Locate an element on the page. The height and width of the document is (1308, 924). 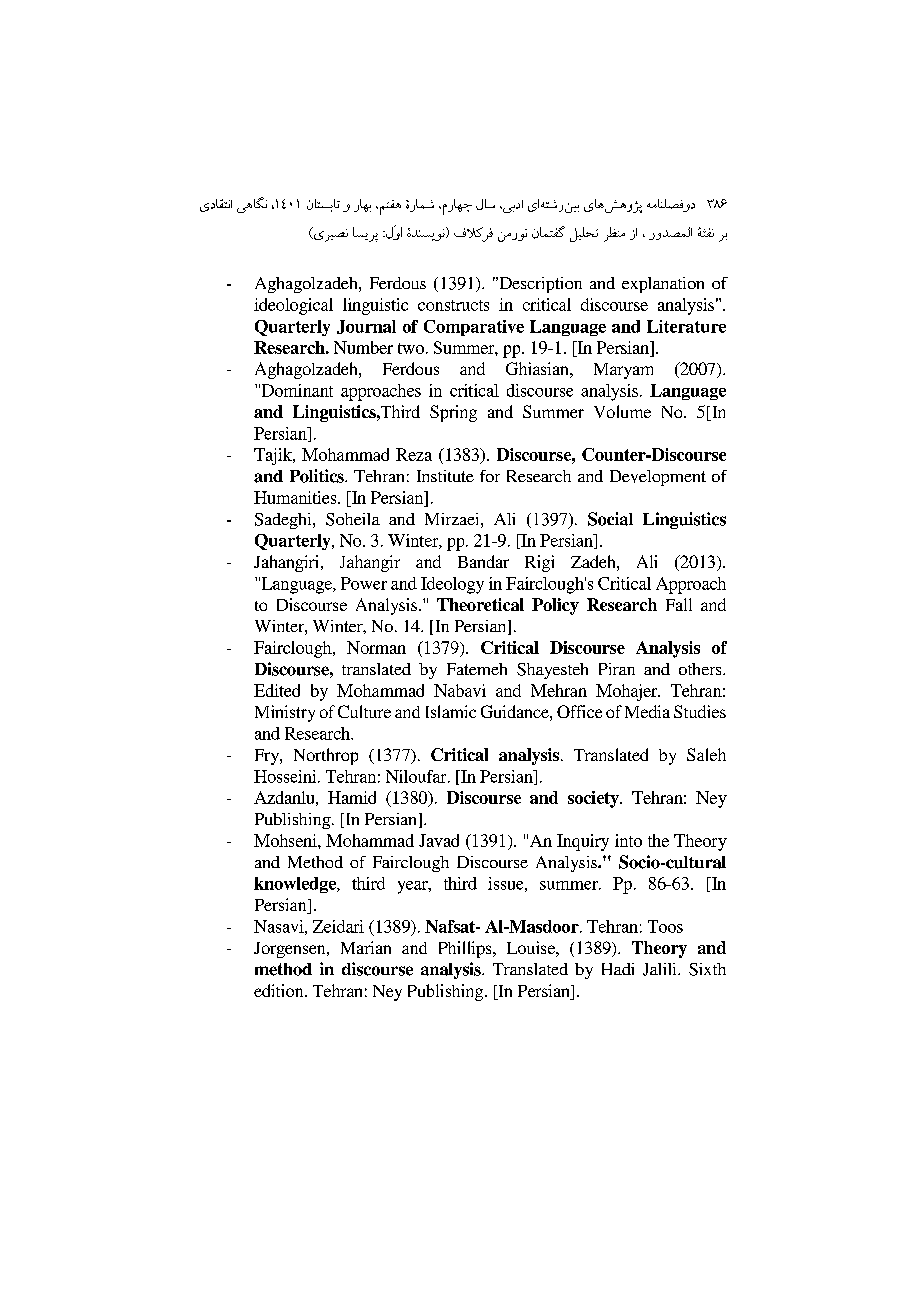
Comparative is located at coordinates (474, 328).
